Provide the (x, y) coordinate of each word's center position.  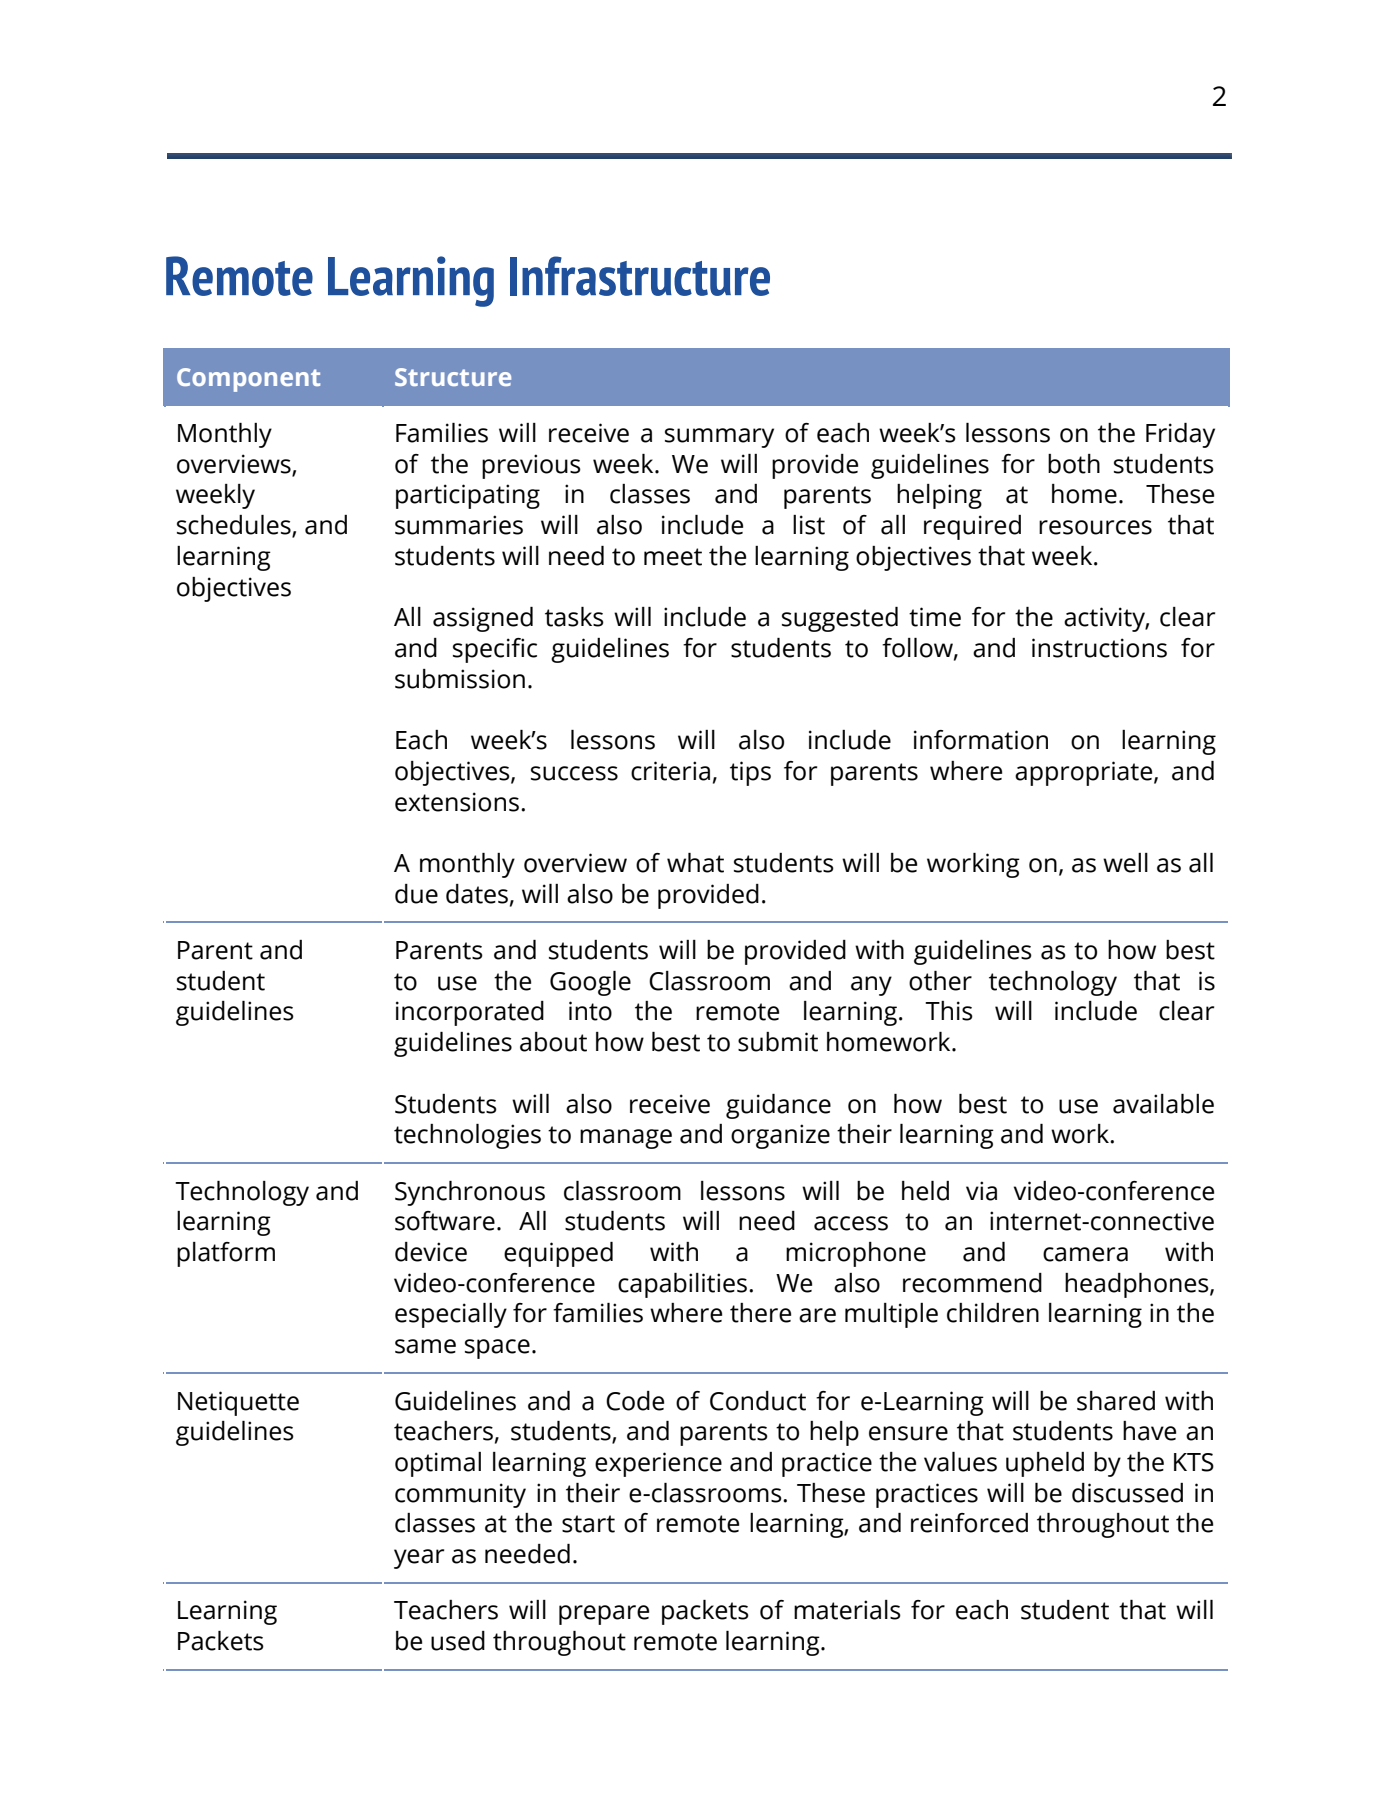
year (419, 1559)
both (1074, 464)
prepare (604, 1615)
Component (248, 380)
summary (719, 438)
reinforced (969, 1523)
